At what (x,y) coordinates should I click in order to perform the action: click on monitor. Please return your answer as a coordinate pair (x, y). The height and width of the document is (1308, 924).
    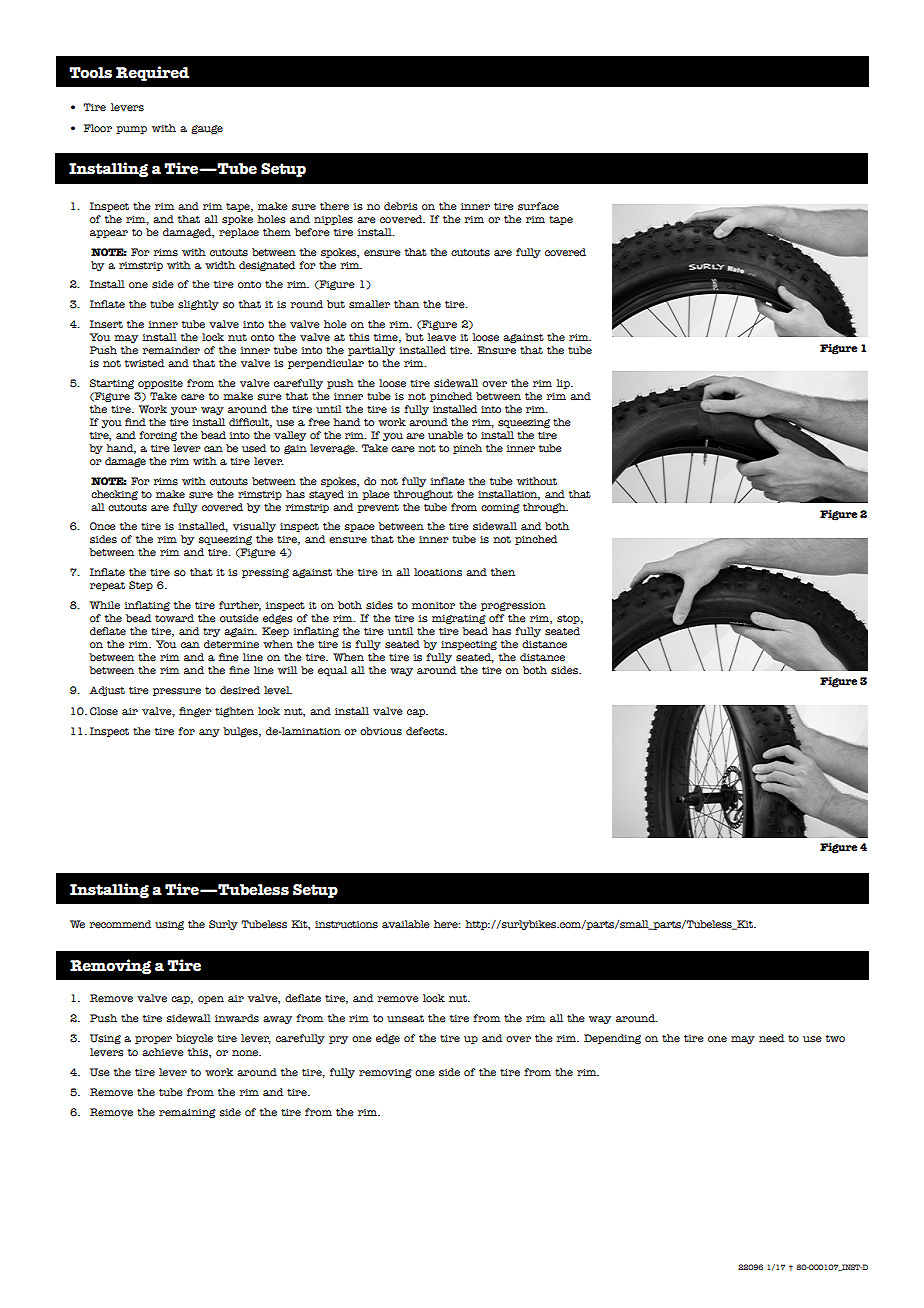
    Looking at the image, I should click on (433, 605).
